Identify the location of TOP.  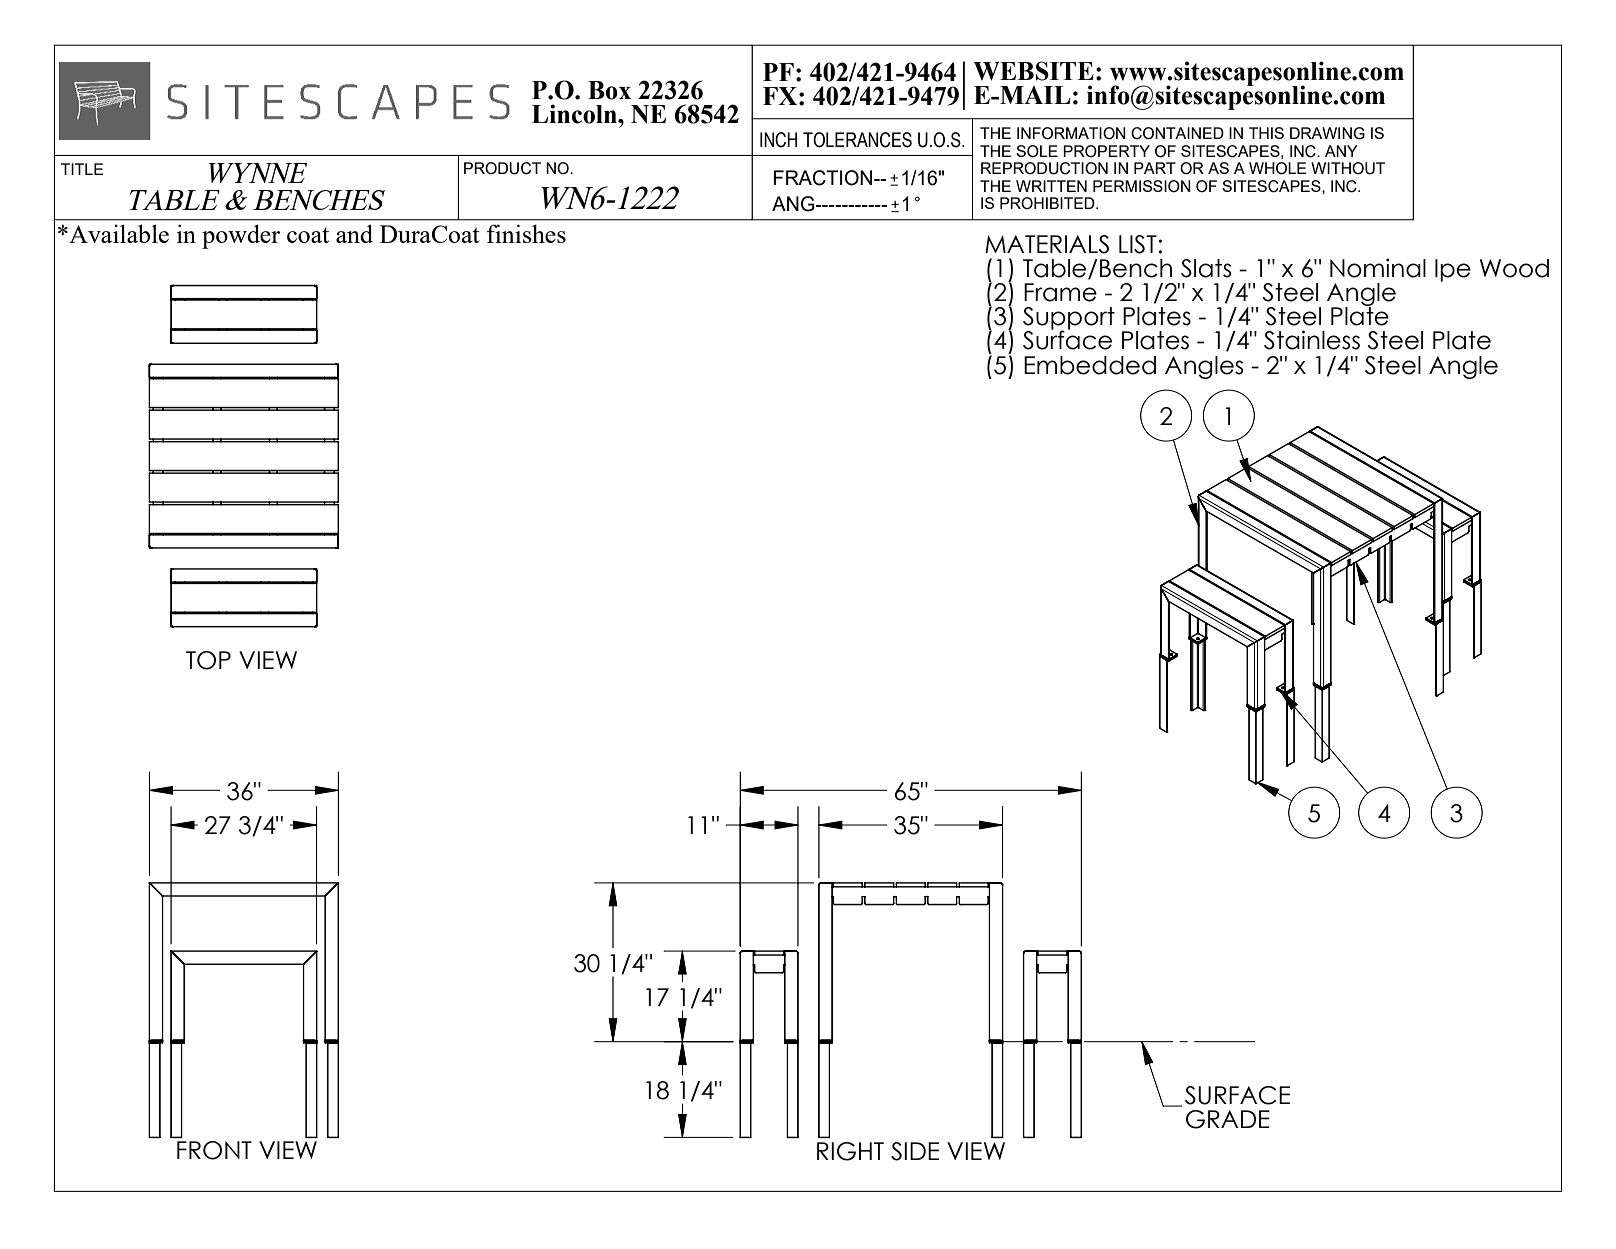
(208, 660).
